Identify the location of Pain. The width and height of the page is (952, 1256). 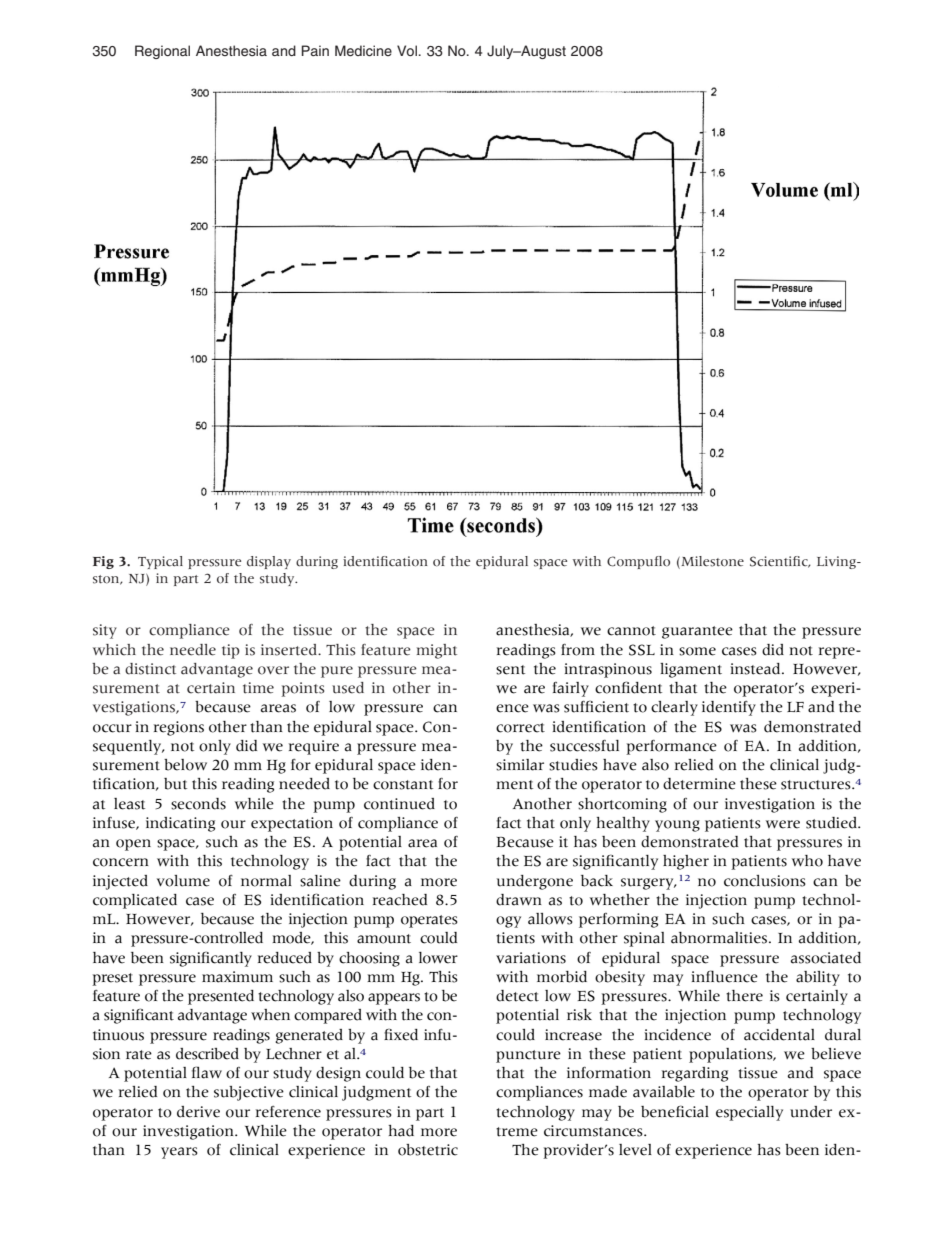
(315, 50).
